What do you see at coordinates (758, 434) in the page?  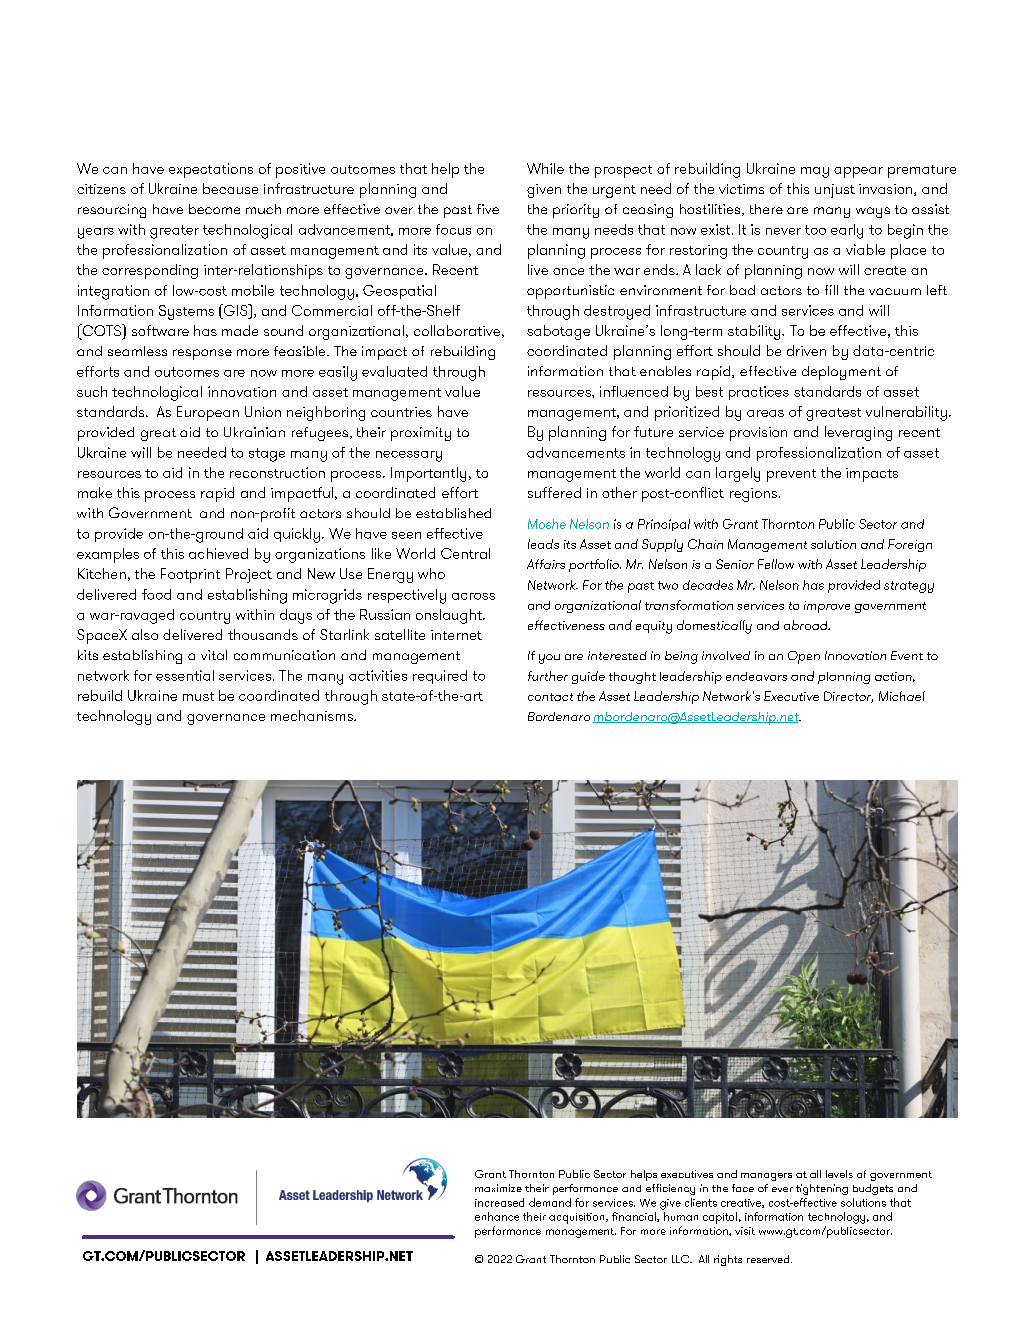 I see `provision` at bounding box center [758, 434].
